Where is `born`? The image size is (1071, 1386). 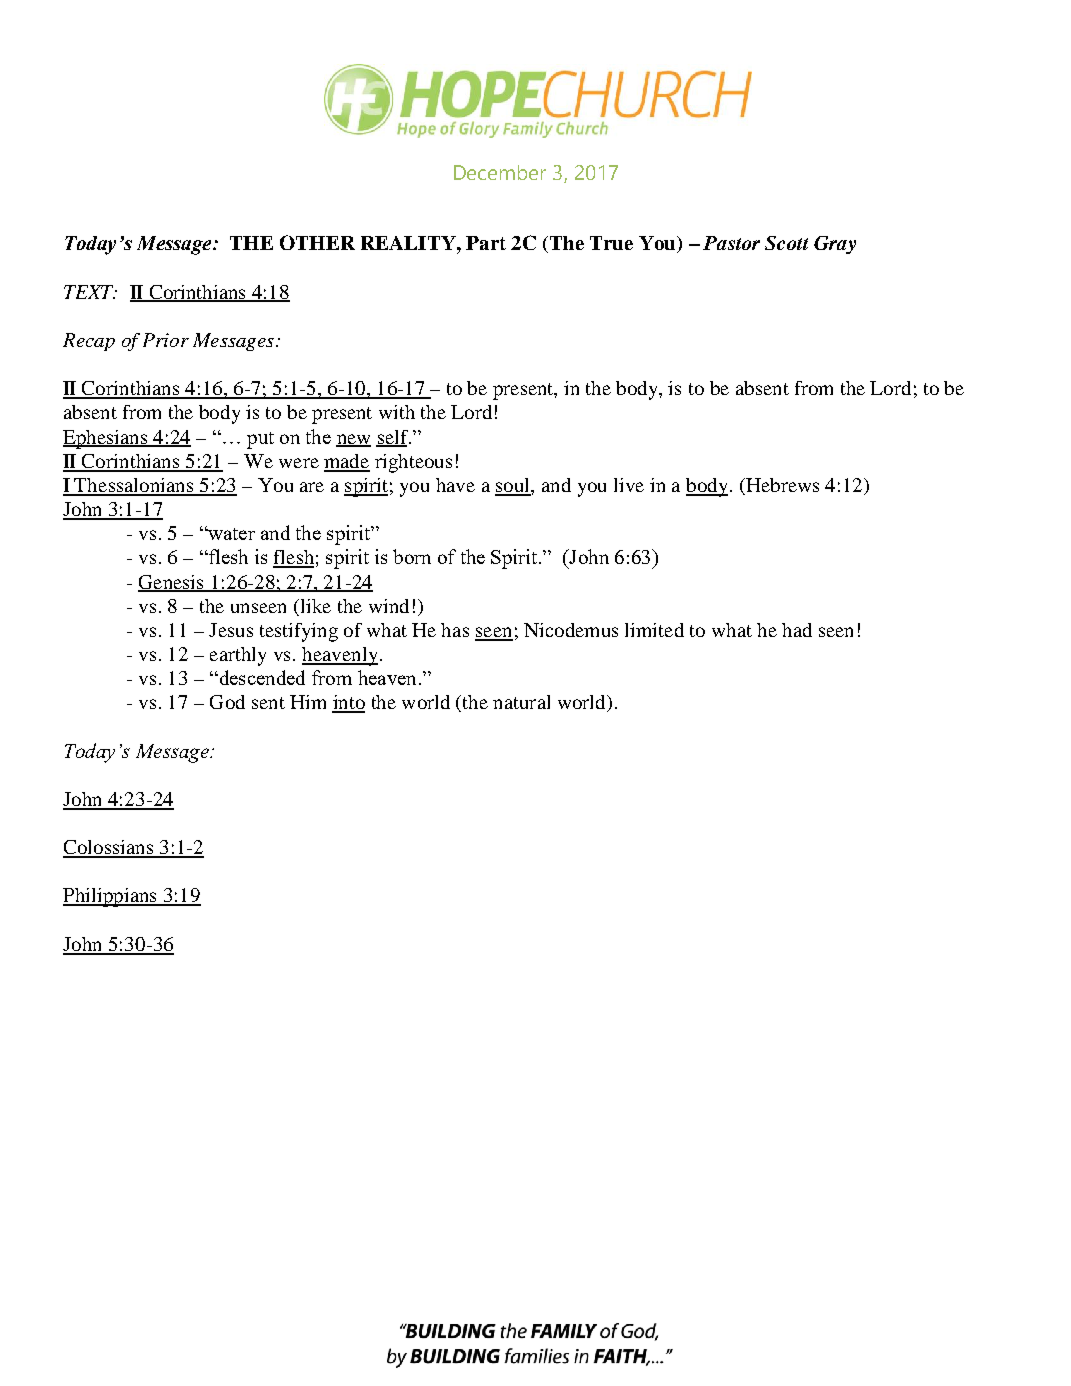
born is located at coordinates (412, 556).
